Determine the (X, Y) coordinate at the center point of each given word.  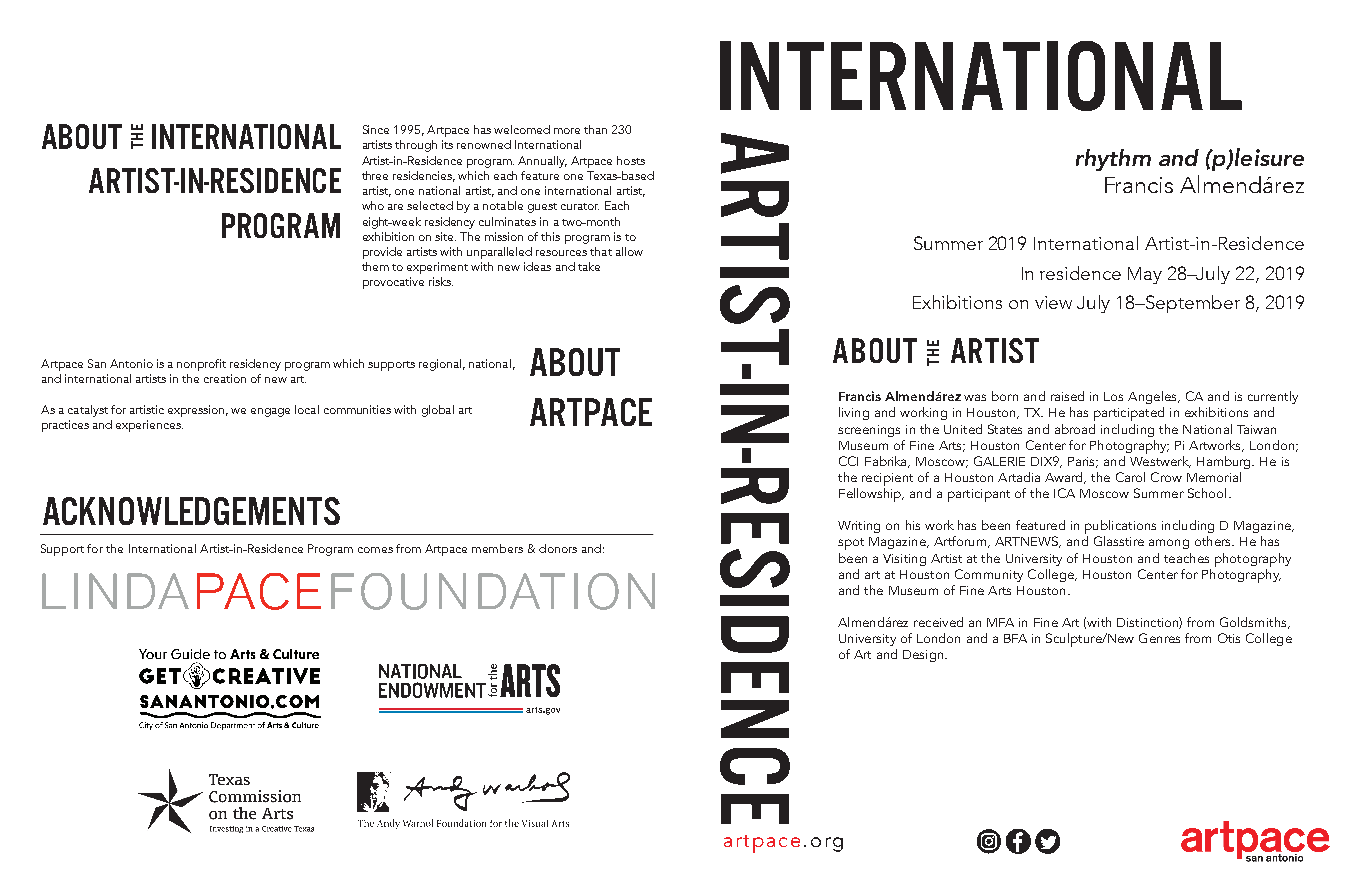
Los (1113, 396)
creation (225, 378)
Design (924, 656)
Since (376, 129)
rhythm (1113, 160)
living (854, 413)
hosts (631, 160)
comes (375, 550)
